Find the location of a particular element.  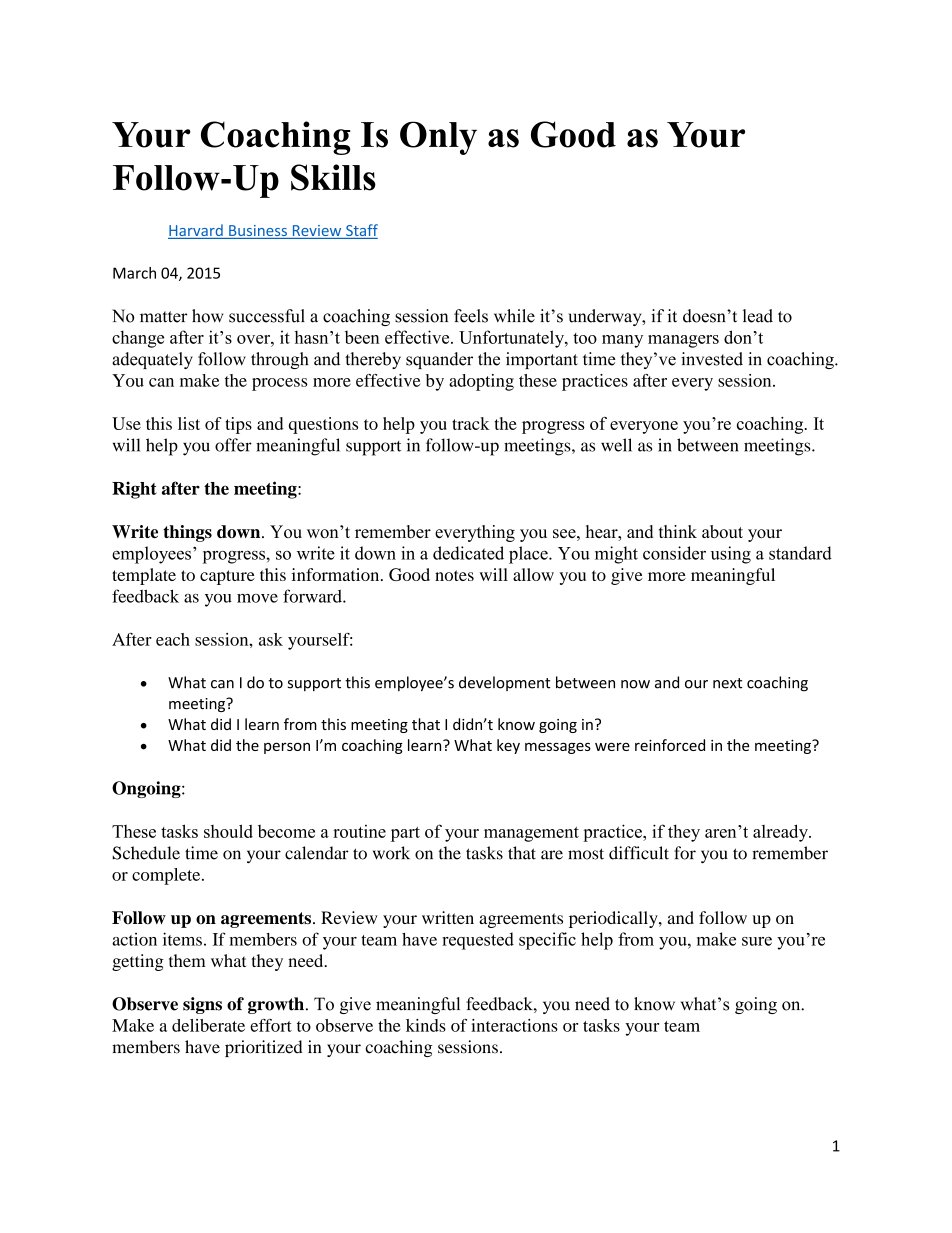

Harvard is located at coordinates (196, 231).
